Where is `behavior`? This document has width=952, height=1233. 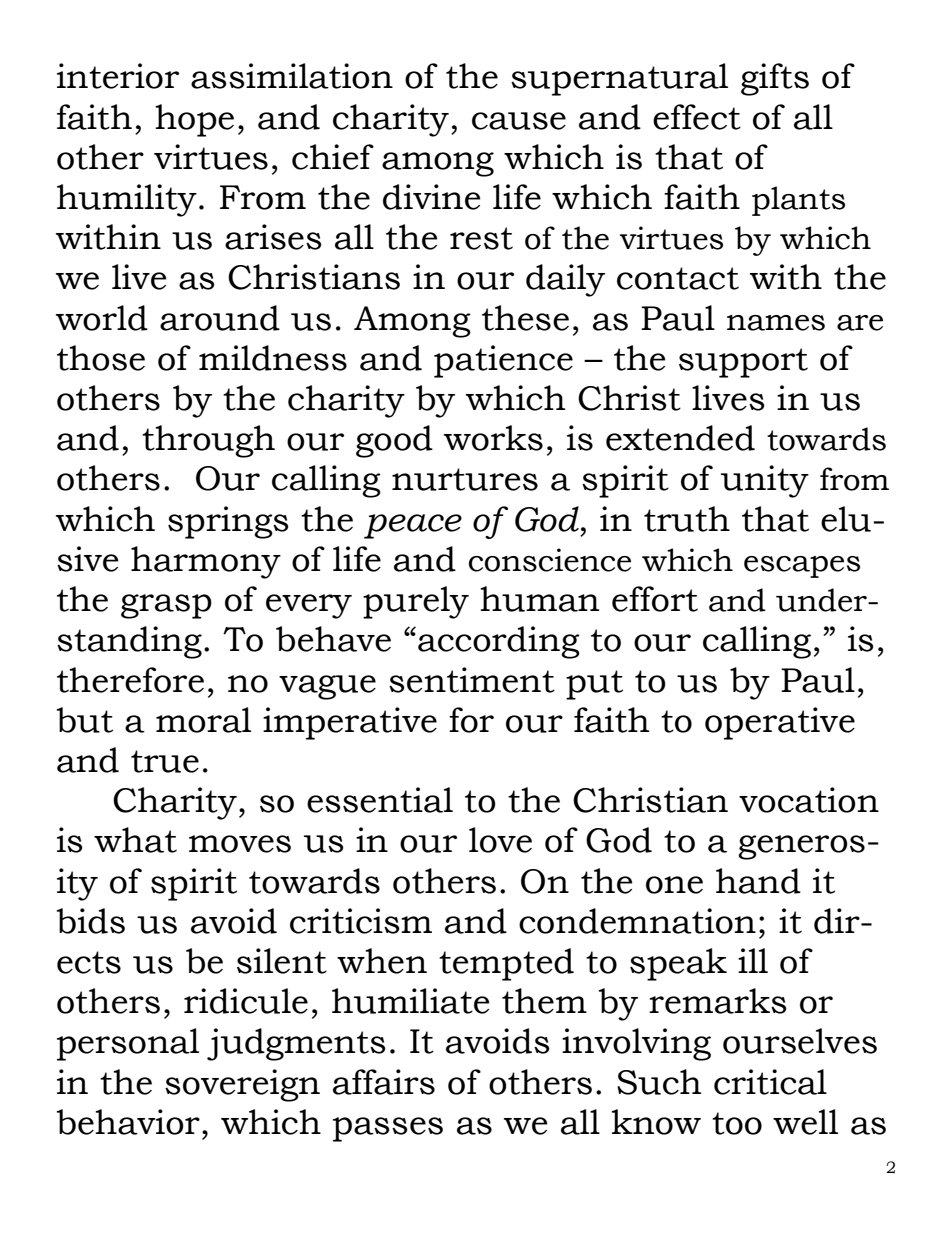 behavior is located at coordinates (128, 1122).
